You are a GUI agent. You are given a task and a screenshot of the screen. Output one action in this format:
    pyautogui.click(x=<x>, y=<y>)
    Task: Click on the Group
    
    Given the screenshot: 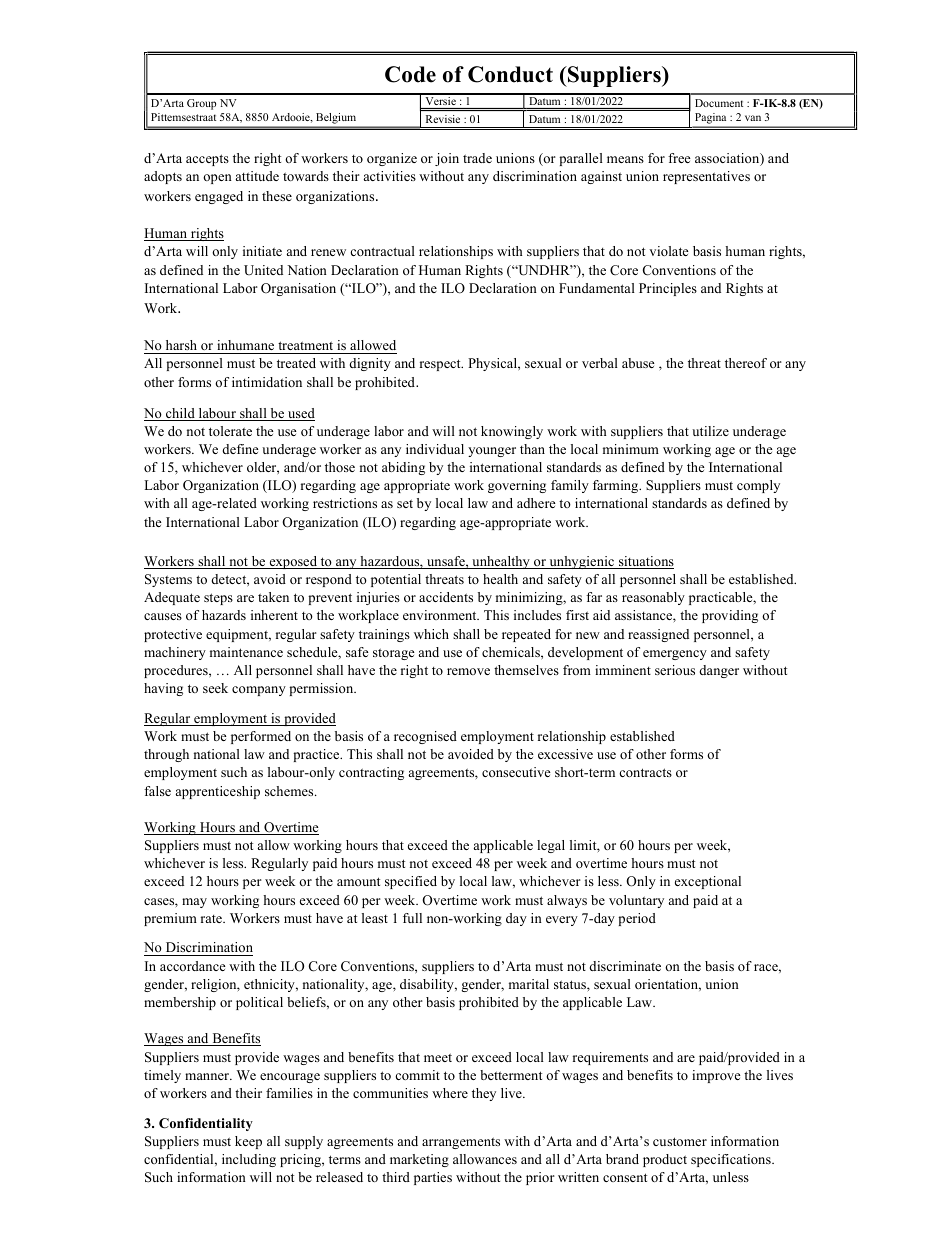 What is the action you would take?
    pyautogui.click(x=201, y=104)
